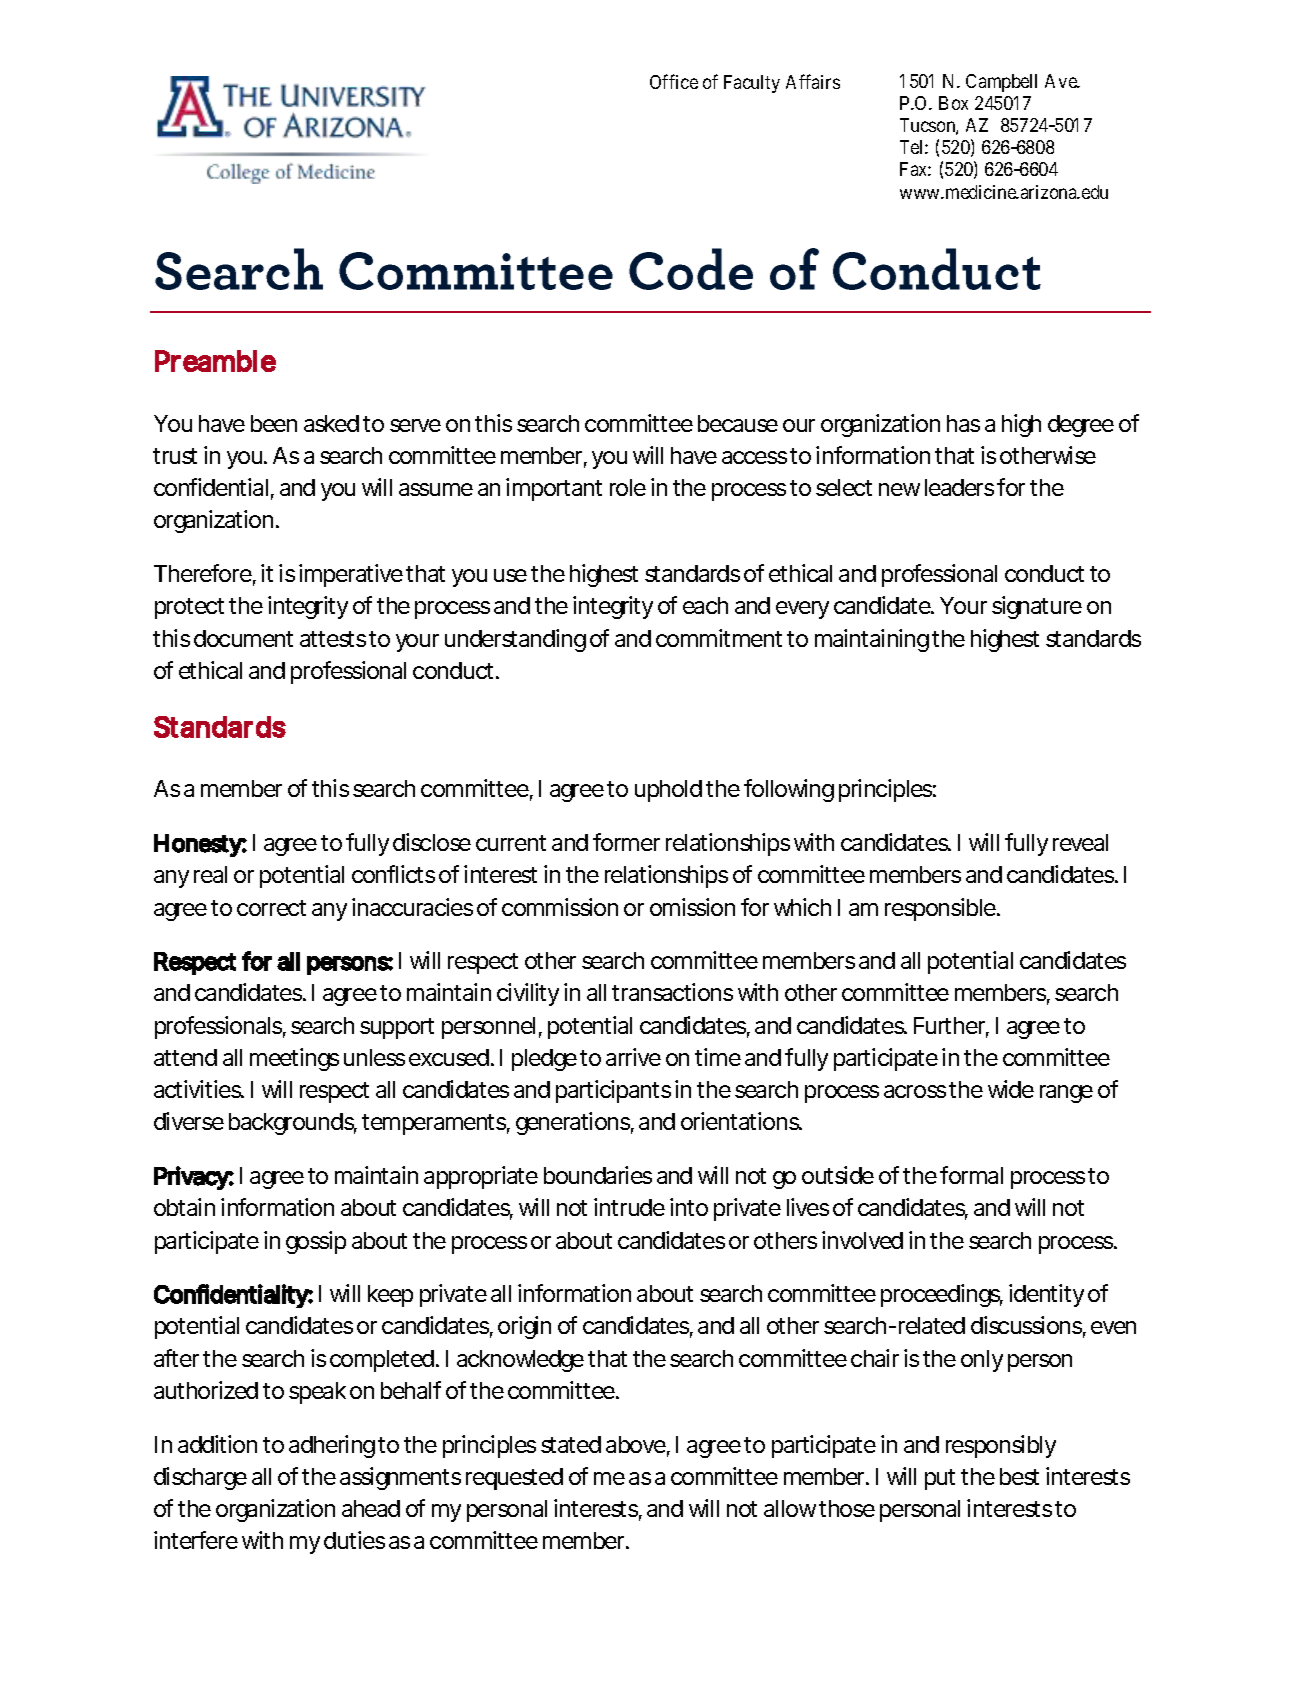 The width and height of the screenshot is (1301, 1684). What do you see at coordinates (1019, 1476) in the screenshot?
I see `best` at bounding box center [1019, 1476].
